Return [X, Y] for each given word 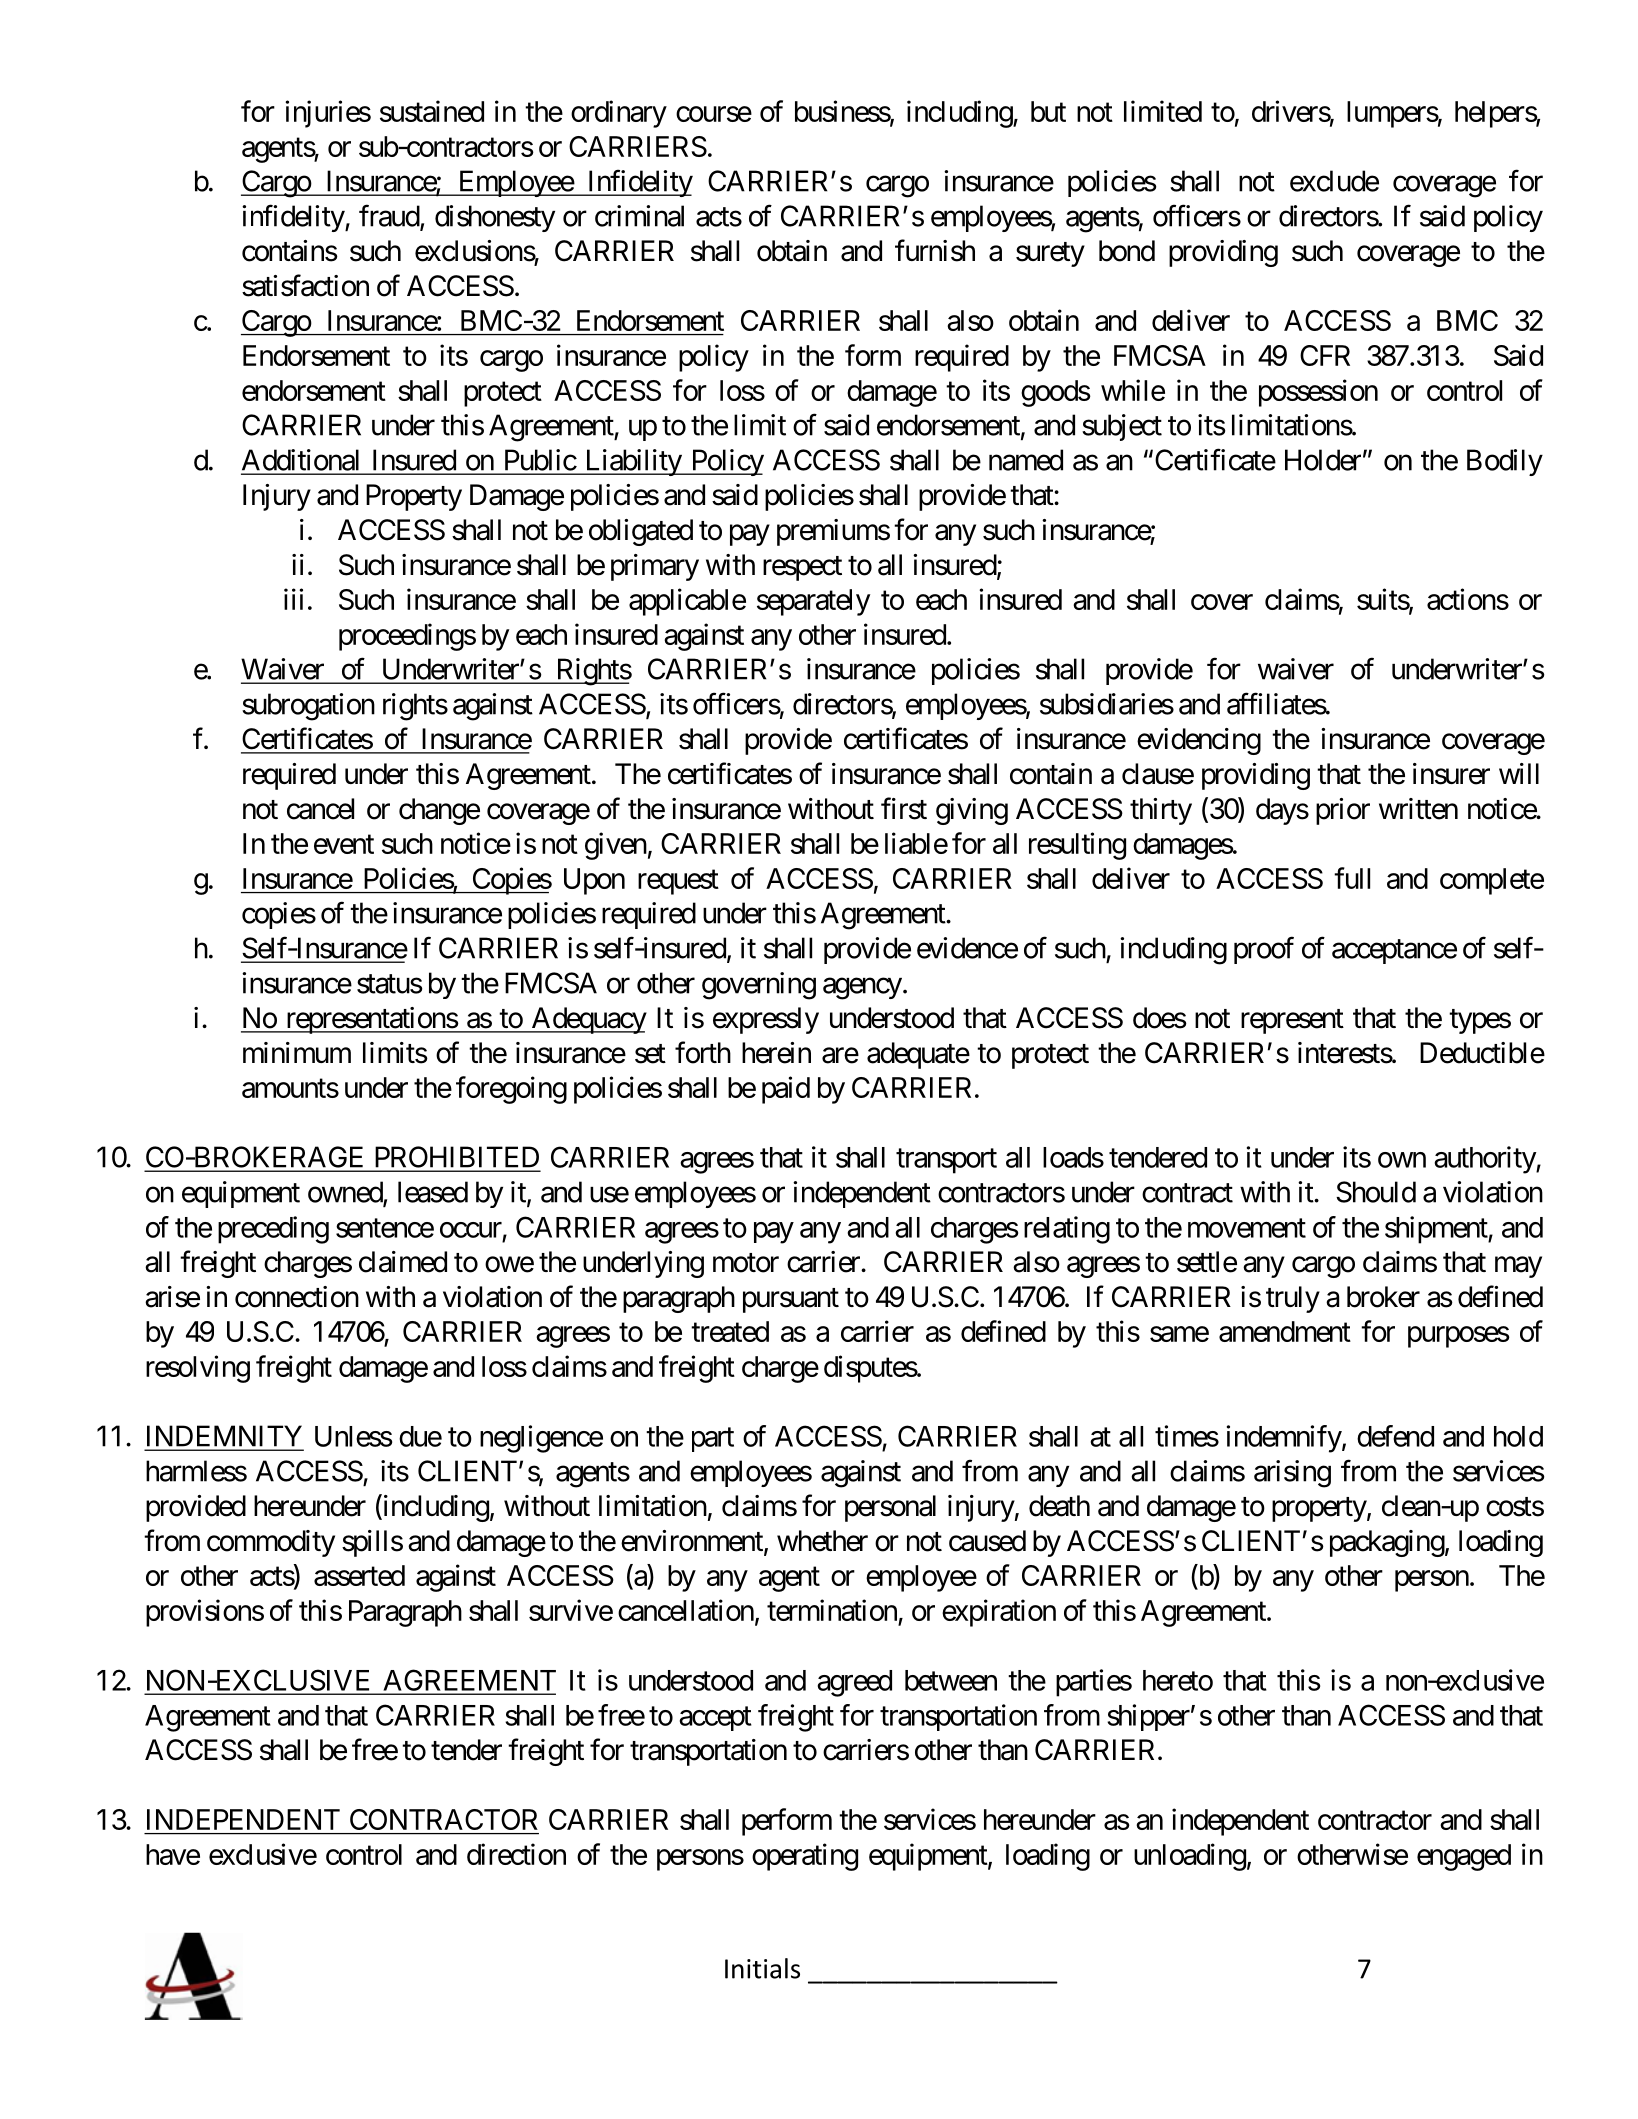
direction [516, 1854]
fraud [390, 217]
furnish [935, 250]
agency [862, 989]
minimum [297, 1052]
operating [805, 1857]
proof [1264, 950]
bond [1127, 251]
